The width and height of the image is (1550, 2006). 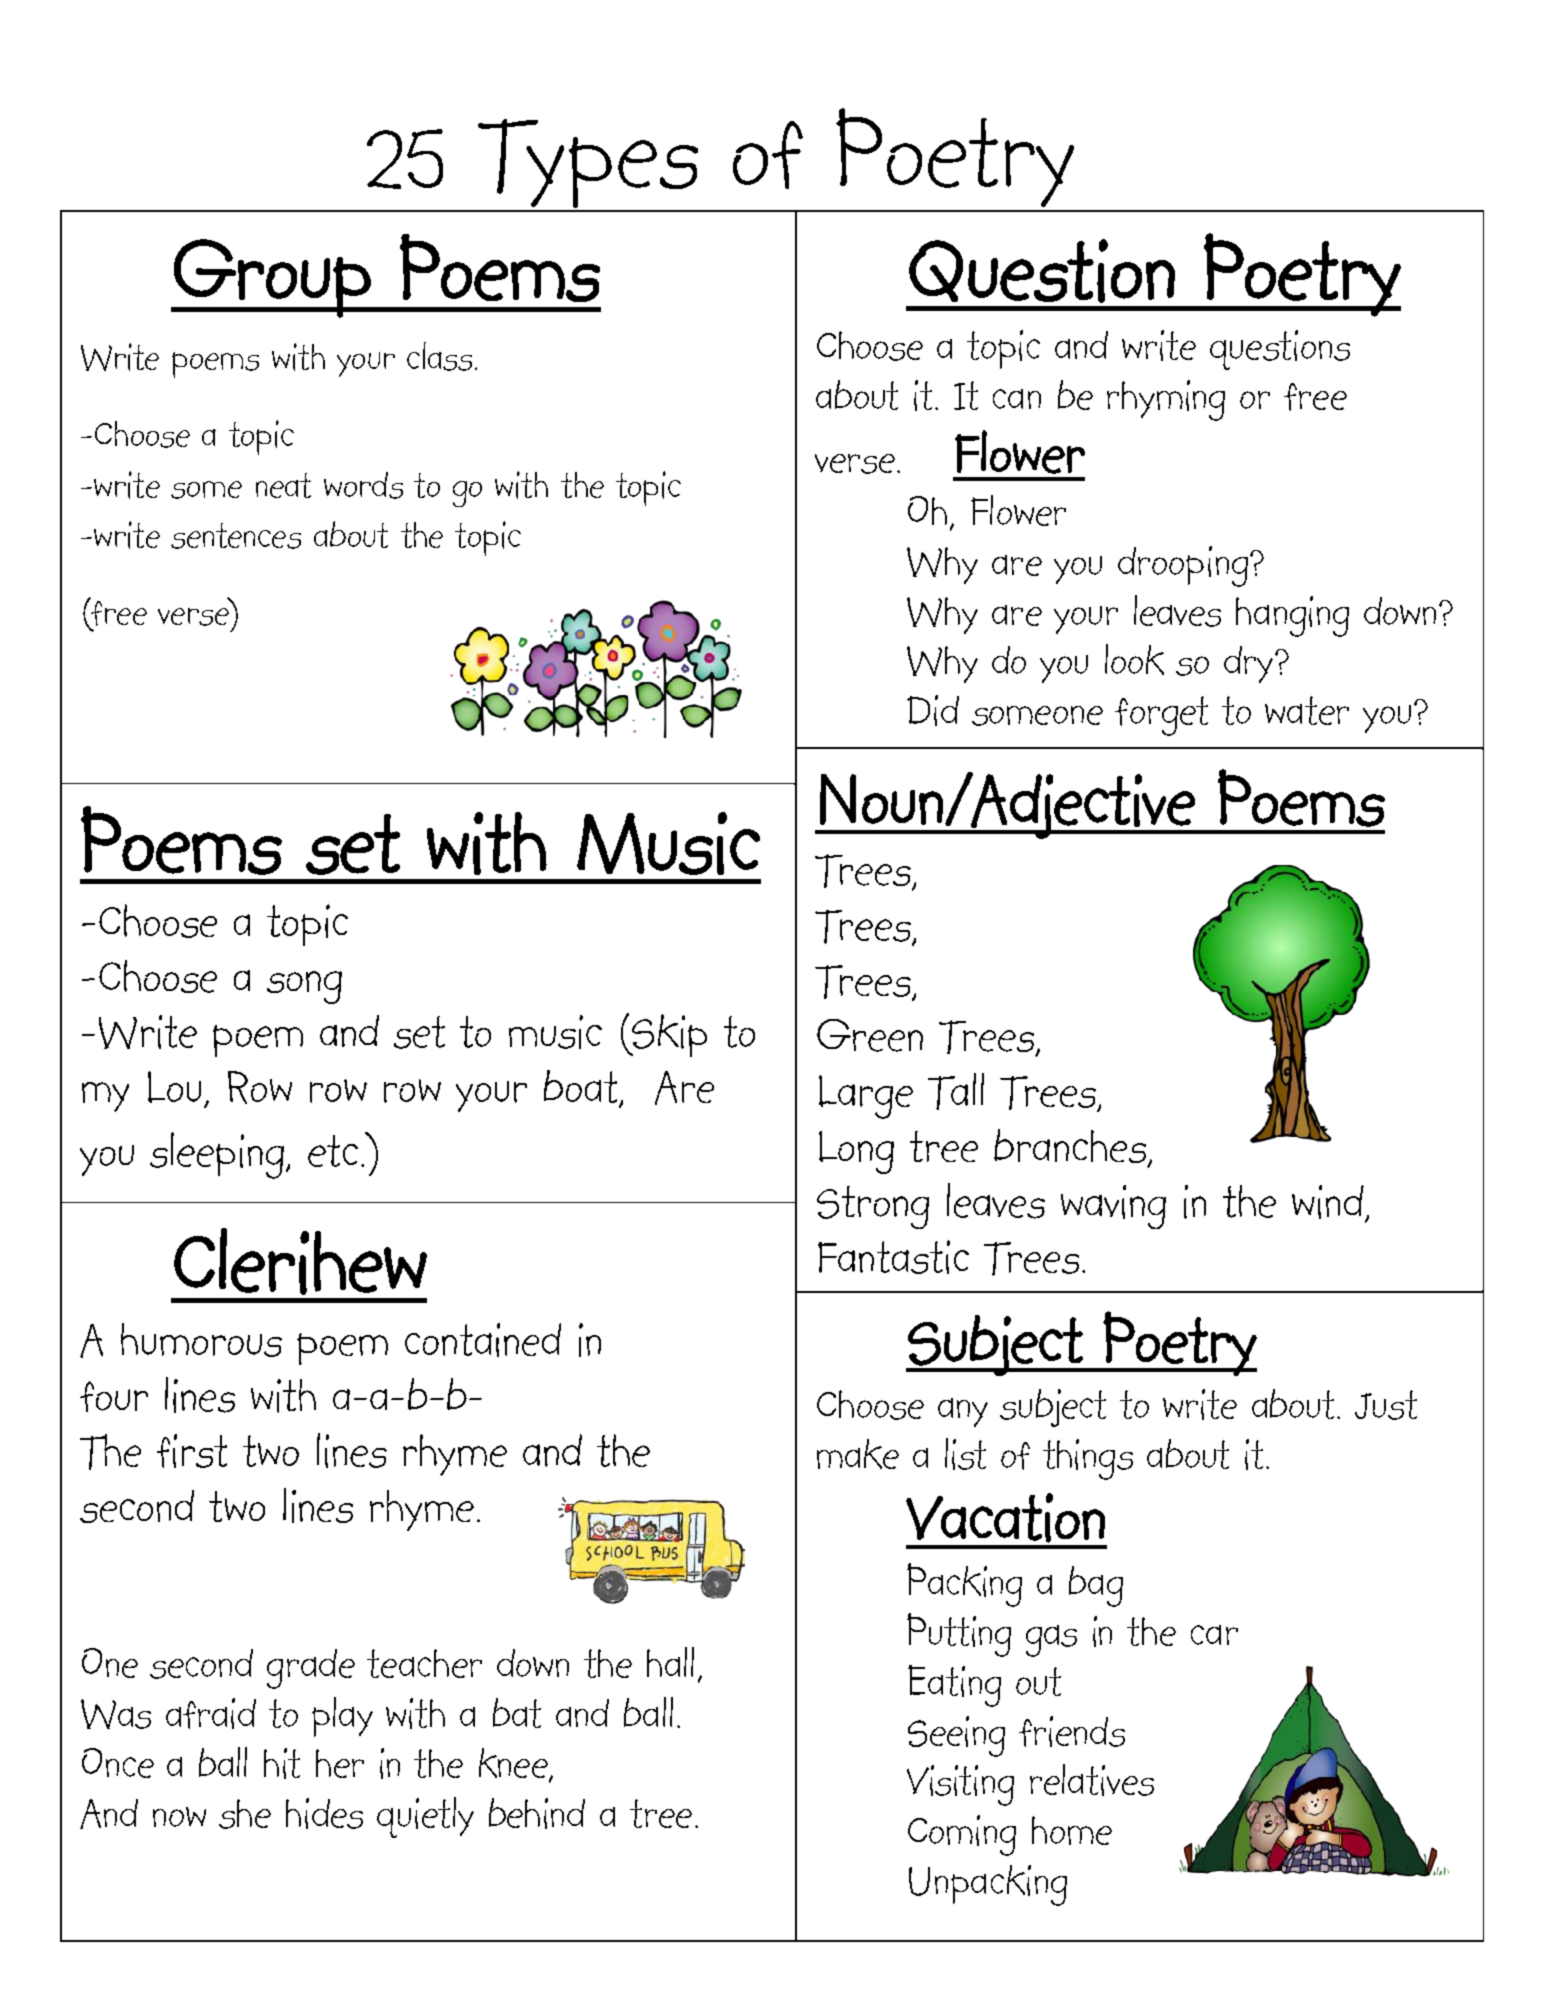 What do you see at coordinates (282, 1763) in the image?
I see `hit` at bounding box center [282, 1763].
